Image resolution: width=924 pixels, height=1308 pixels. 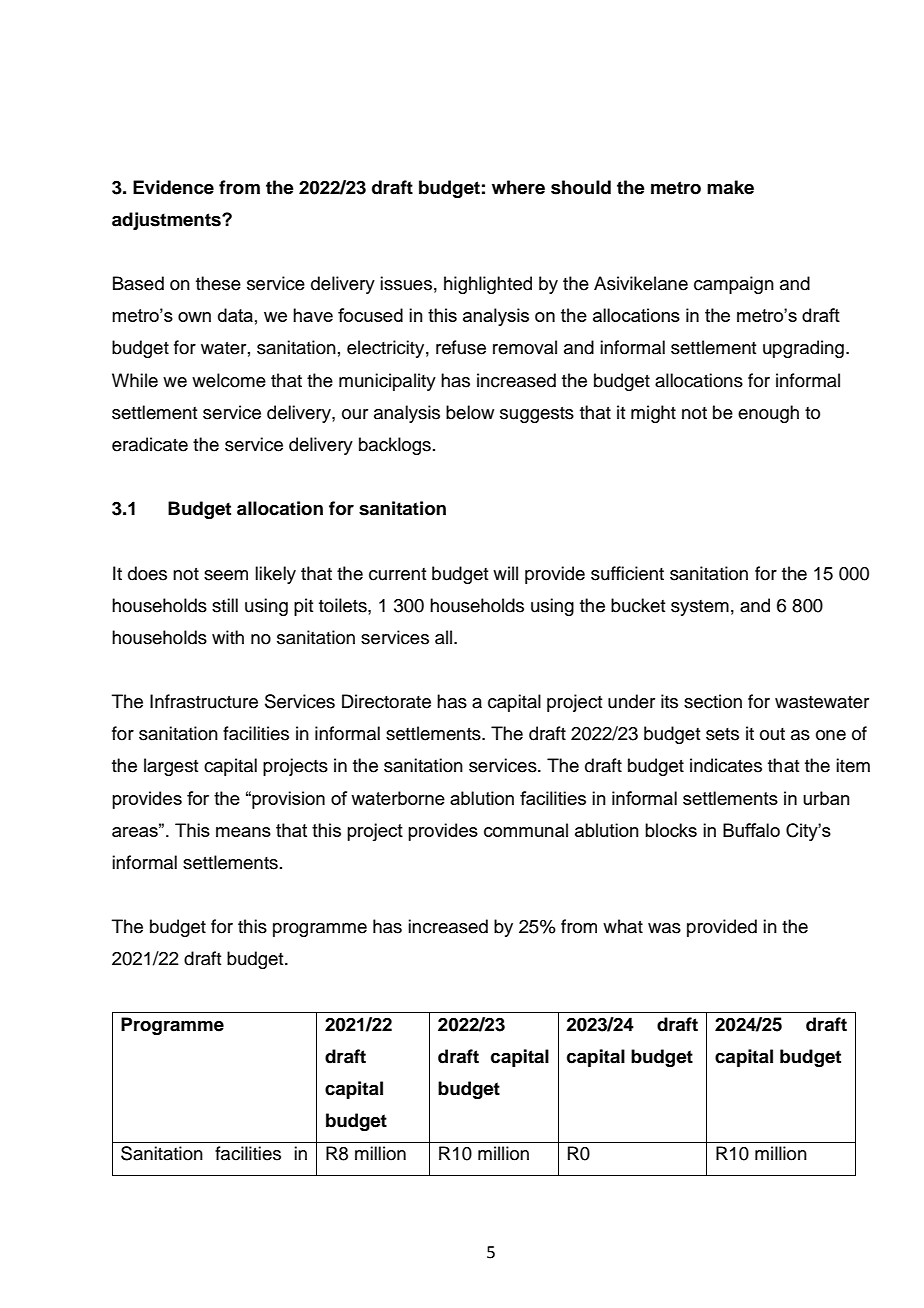 What do you see at coordinates (226, 575) in the image?
I see `seem` at bounding box center [226, 575].
